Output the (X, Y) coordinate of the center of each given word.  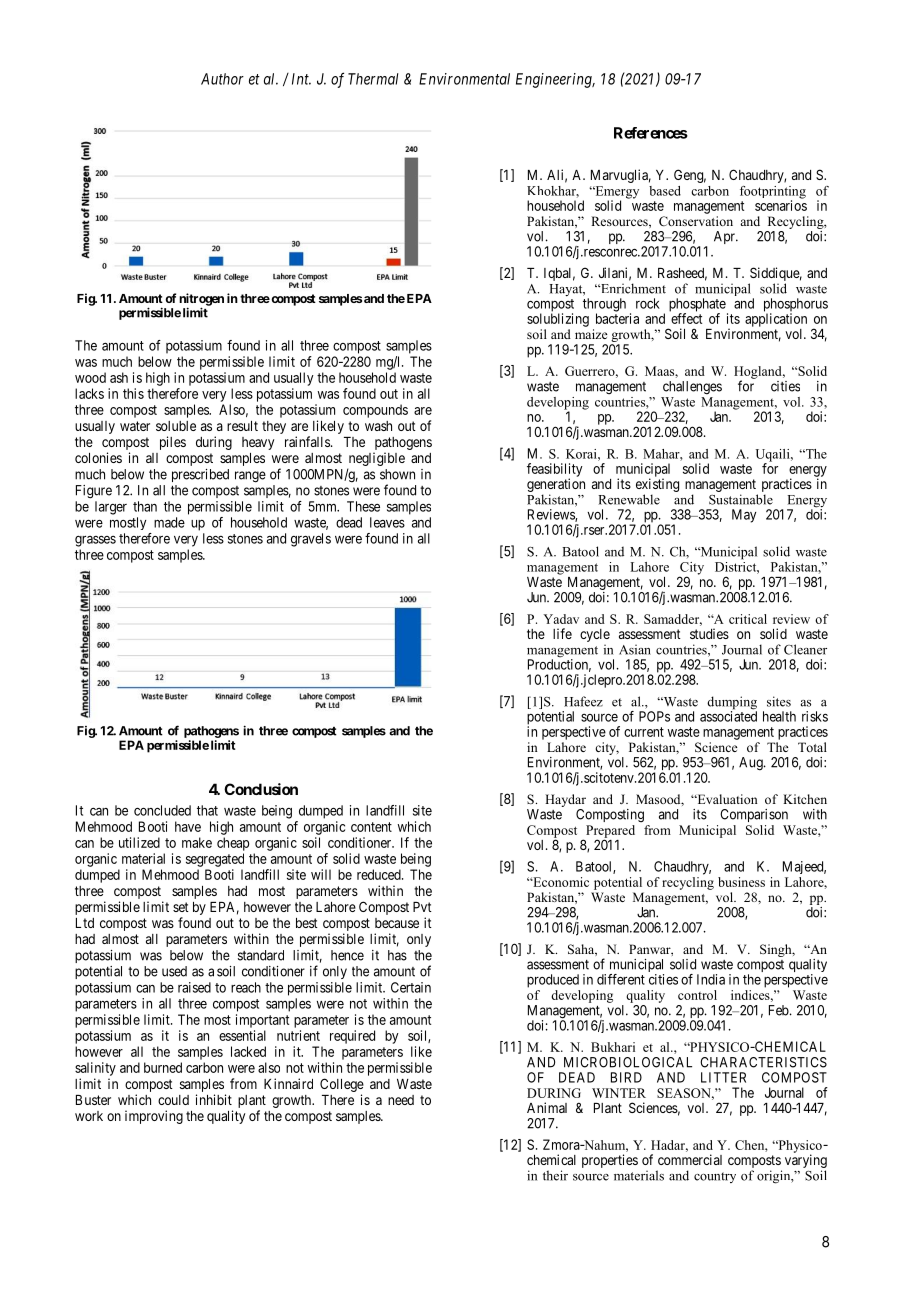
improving (154, 1117)
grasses (95, 541)
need (401, 1100)
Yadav (561, 619)
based (665, 191)
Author (222, 79)
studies (709, 633)
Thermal (373, 79)
